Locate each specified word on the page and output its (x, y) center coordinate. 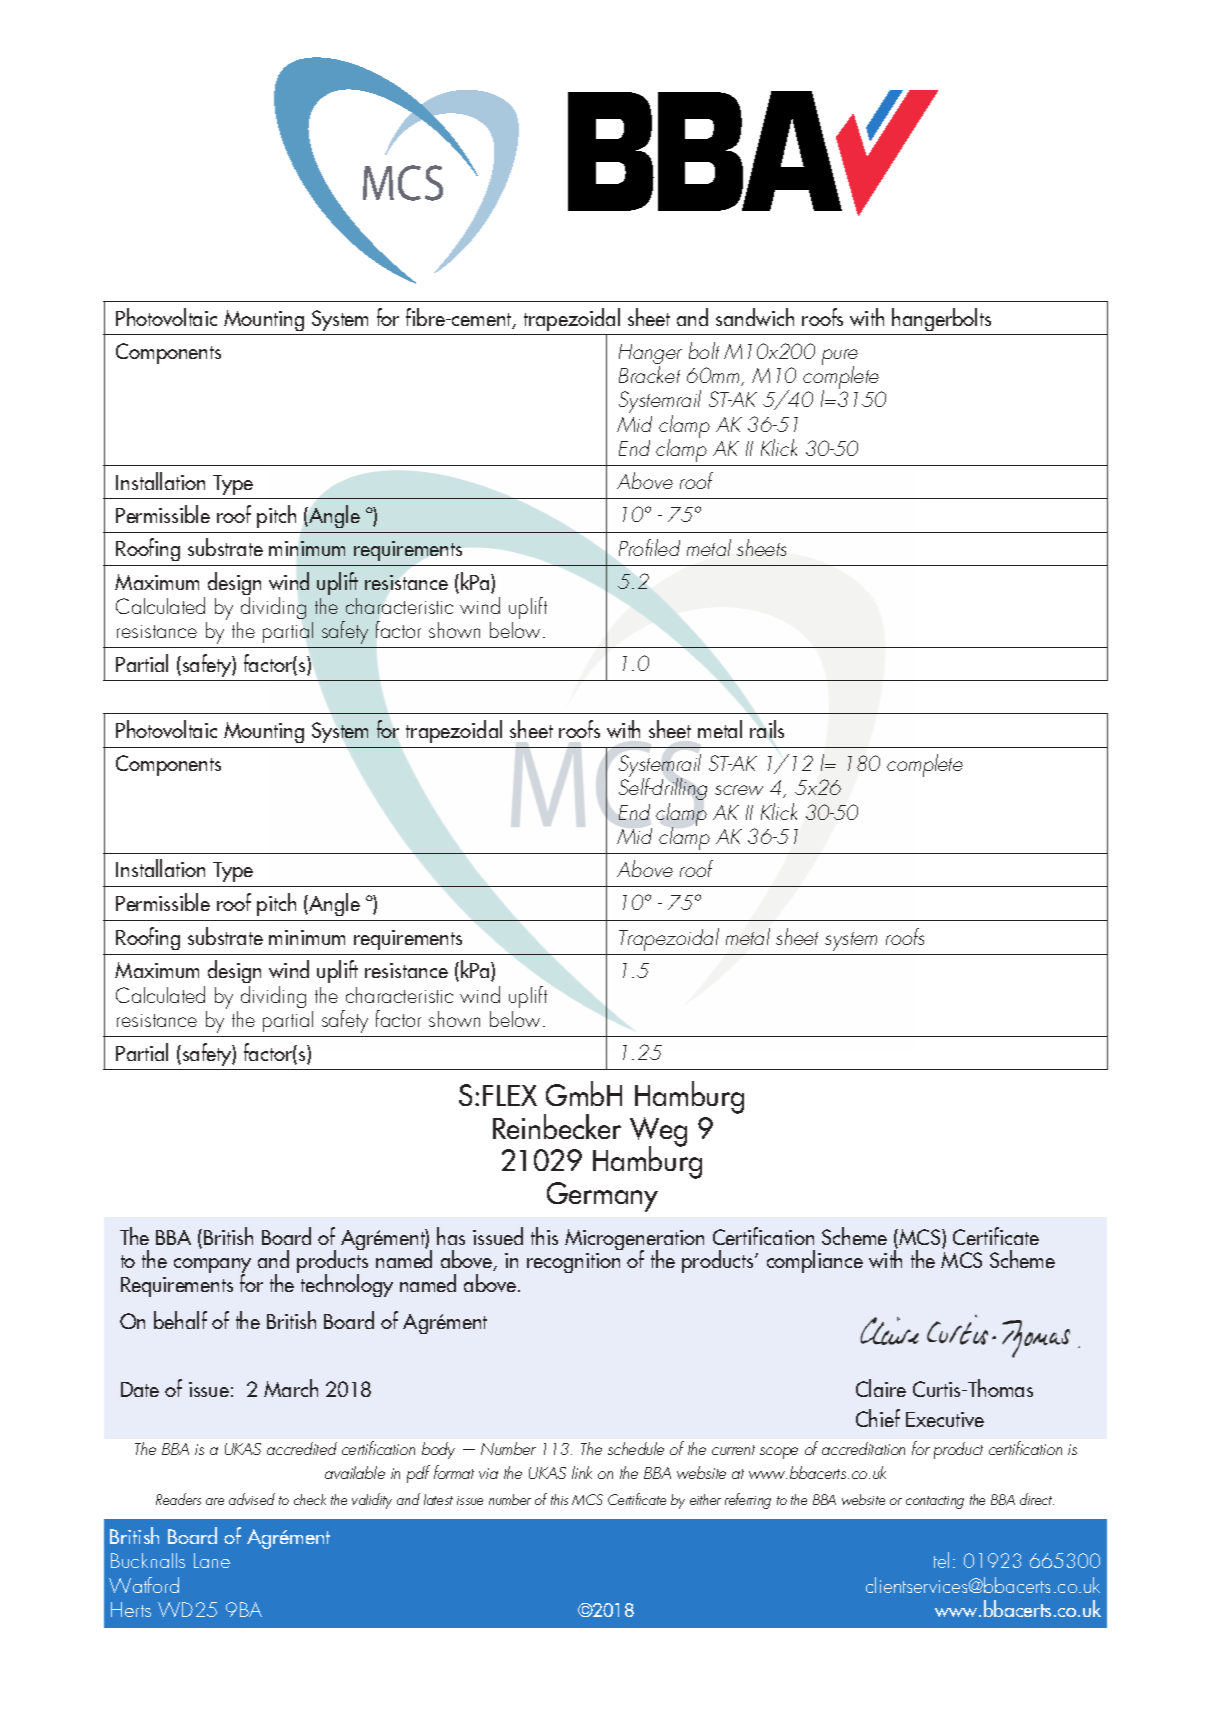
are (215, 1501)
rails (767, 729)
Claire (881, 1388)
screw (739, 790)
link (582, 1472)
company (212, 1267)
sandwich (755, 317)
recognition (573, 1263)
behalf (180, 1320)
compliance (815, 1261)
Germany (602, 1197)
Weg (658, 1133)
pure (840, 358)
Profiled (649, 547)
